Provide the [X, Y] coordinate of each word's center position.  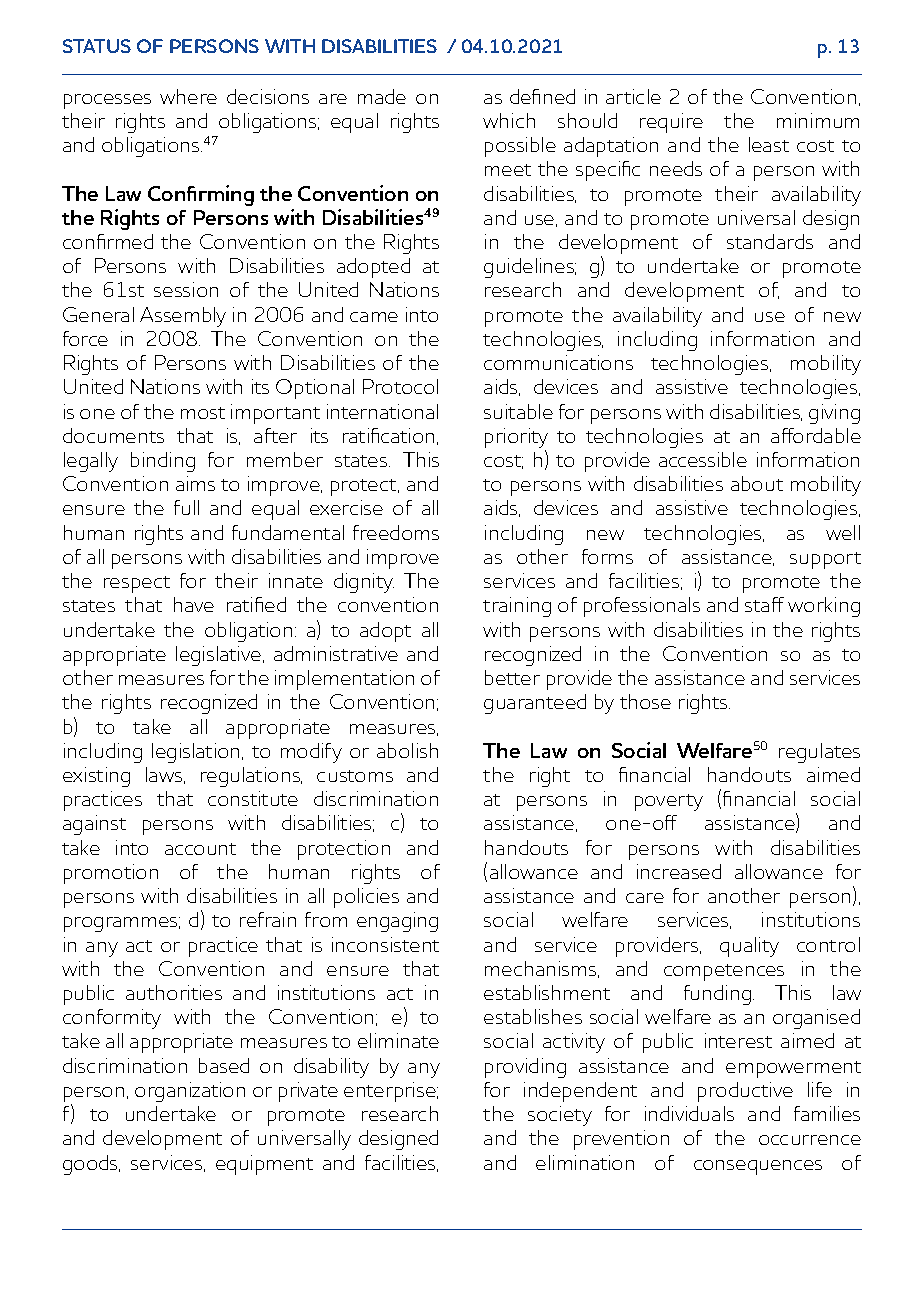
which [509, 120]
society [560, 1116]
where [188, 96]
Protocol [400, 386]
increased [679, 871]
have [194, 604]
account [200, 849]
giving [834, 414]
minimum [818, 120]
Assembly [183, 317]
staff [764, 604]
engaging [397, 922]
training [517, 607]
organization [190, 1092]
